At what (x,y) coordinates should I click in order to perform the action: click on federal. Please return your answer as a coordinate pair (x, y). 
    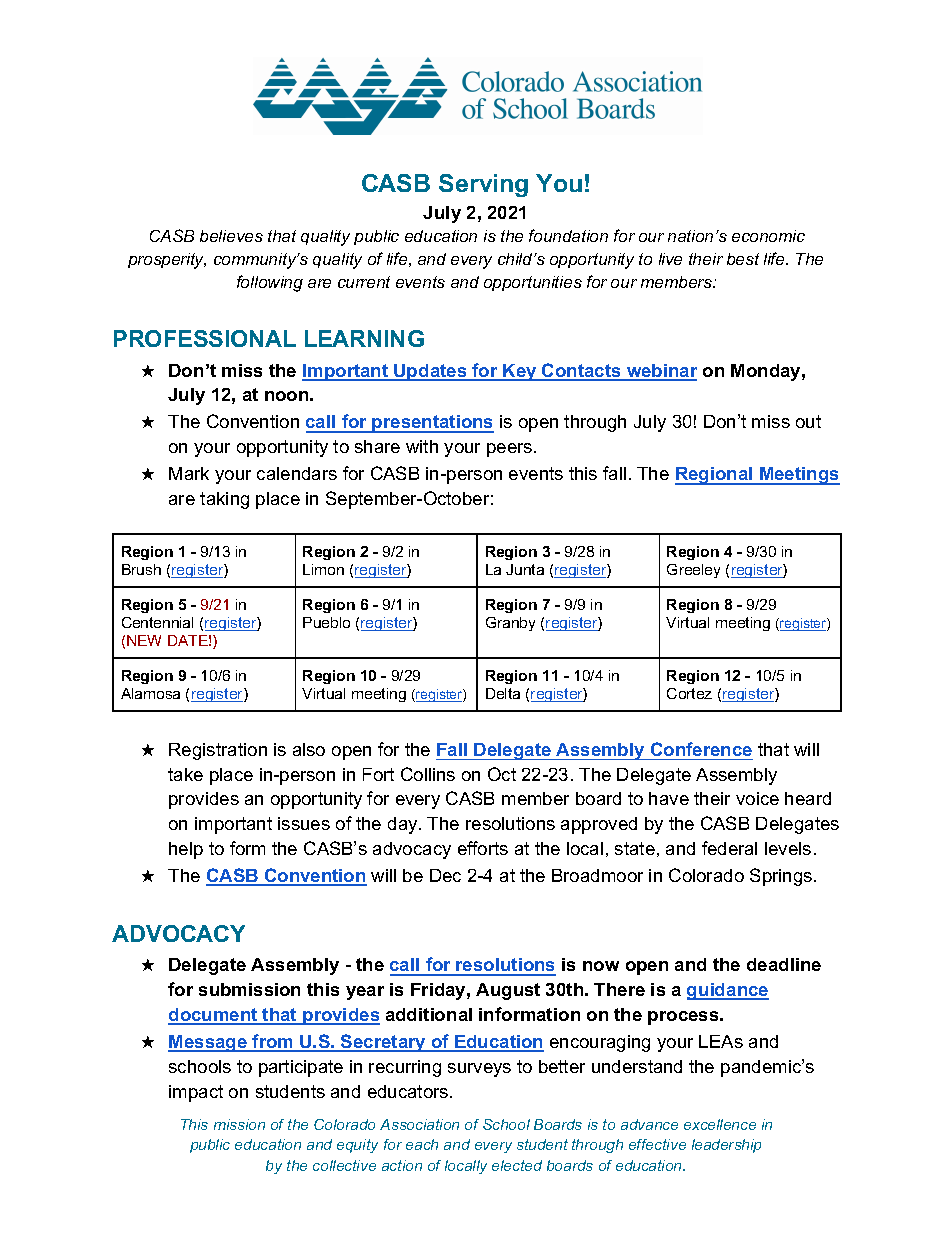
    Looking at the image, I should click on (729, 848).
